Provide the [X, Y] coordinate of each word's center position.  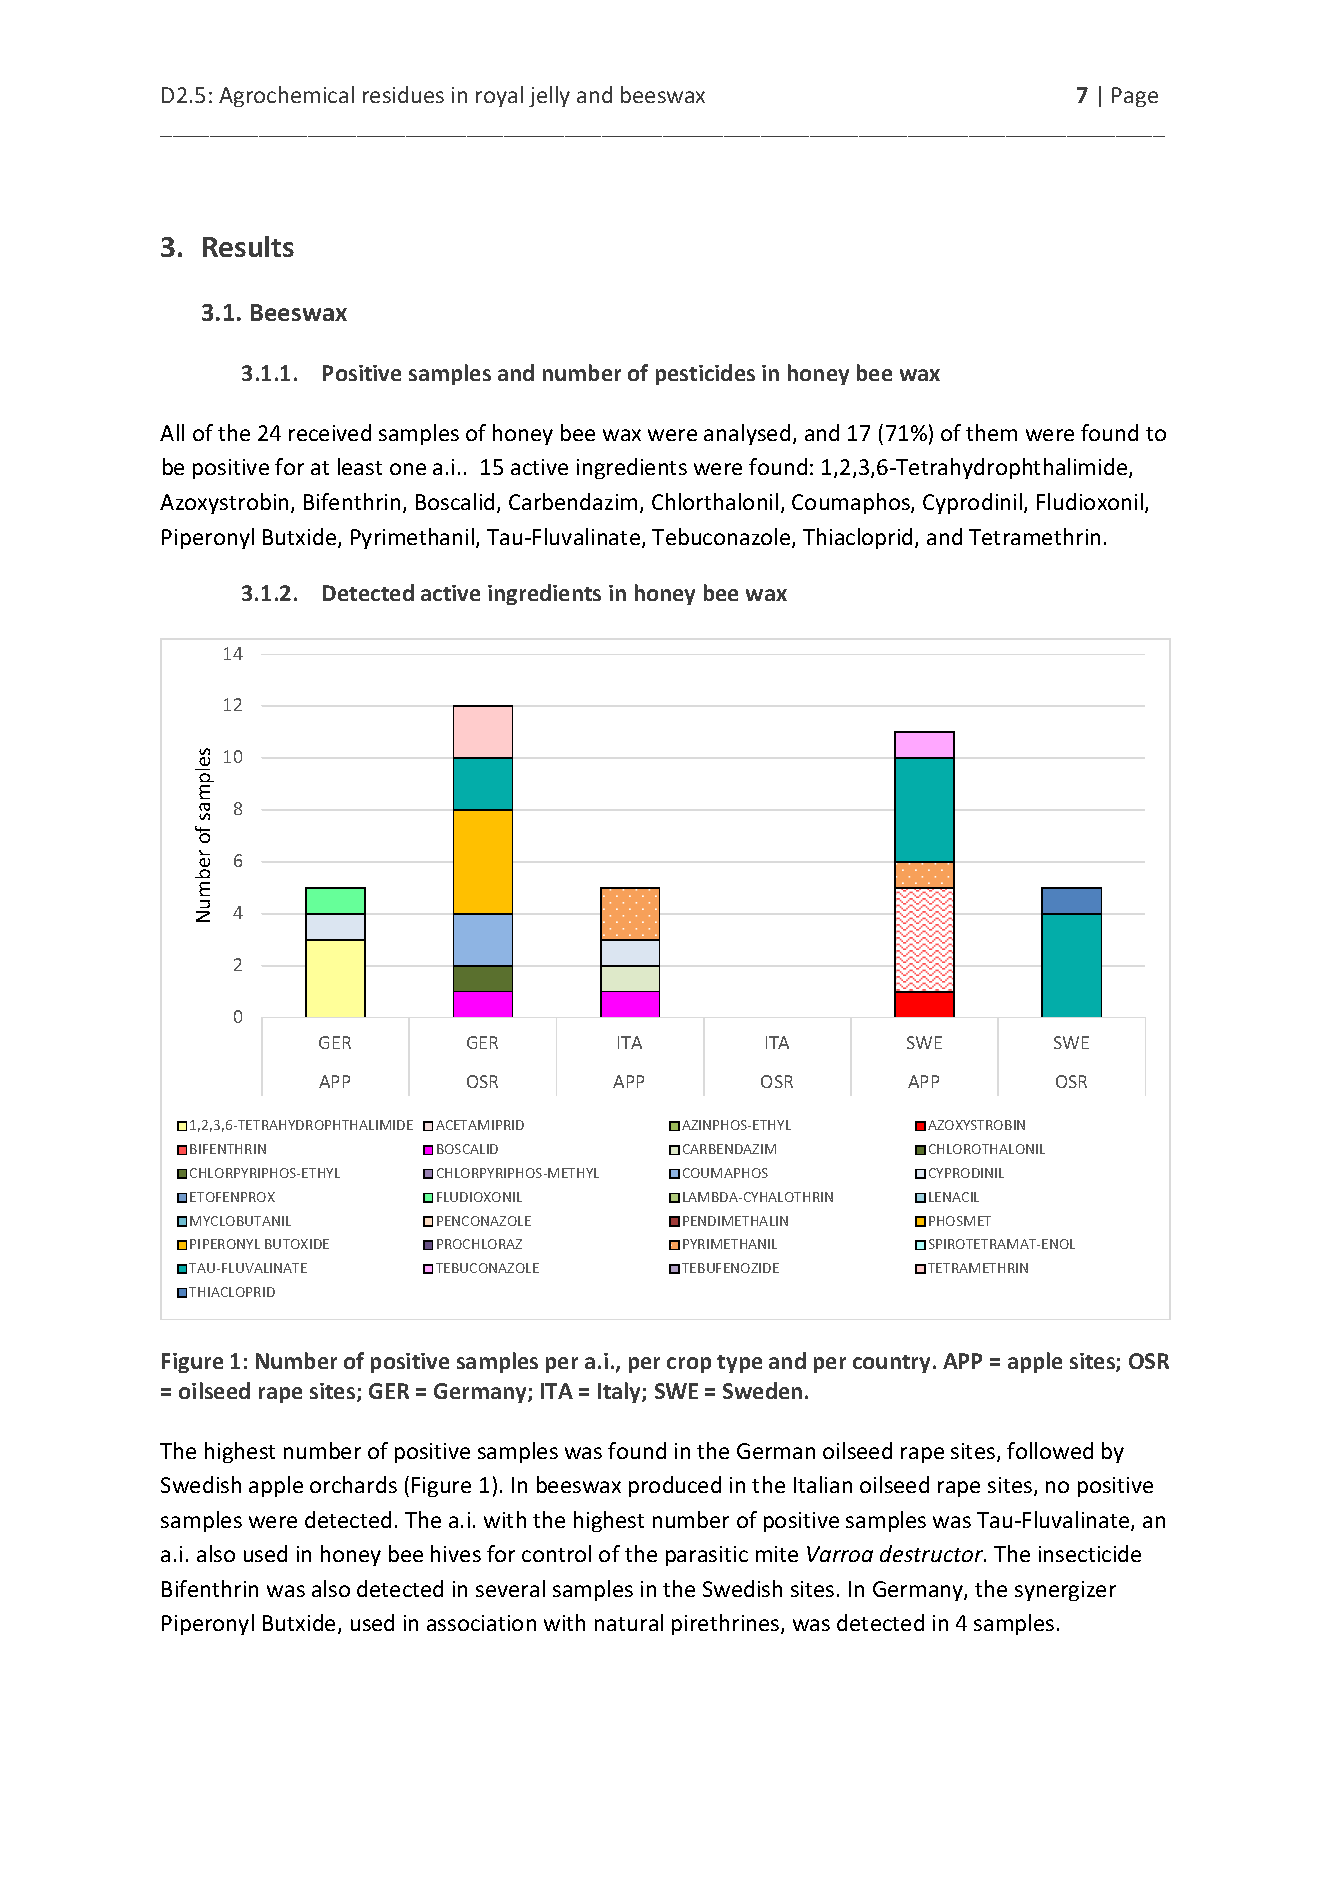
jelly [549, 96]
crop [689, 1365]
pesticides [705, 374]
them [991, 432]
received [330, 432]
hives [456, 1553]
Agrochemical [286, 96]
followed [1050, 1450]
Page [1135, 97]
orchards [353, 1484]
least [360, 466]
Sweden [762, 1390]
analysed [747, 434]
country [893, 1364]
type [739, 1364]
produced [675, 1486]
